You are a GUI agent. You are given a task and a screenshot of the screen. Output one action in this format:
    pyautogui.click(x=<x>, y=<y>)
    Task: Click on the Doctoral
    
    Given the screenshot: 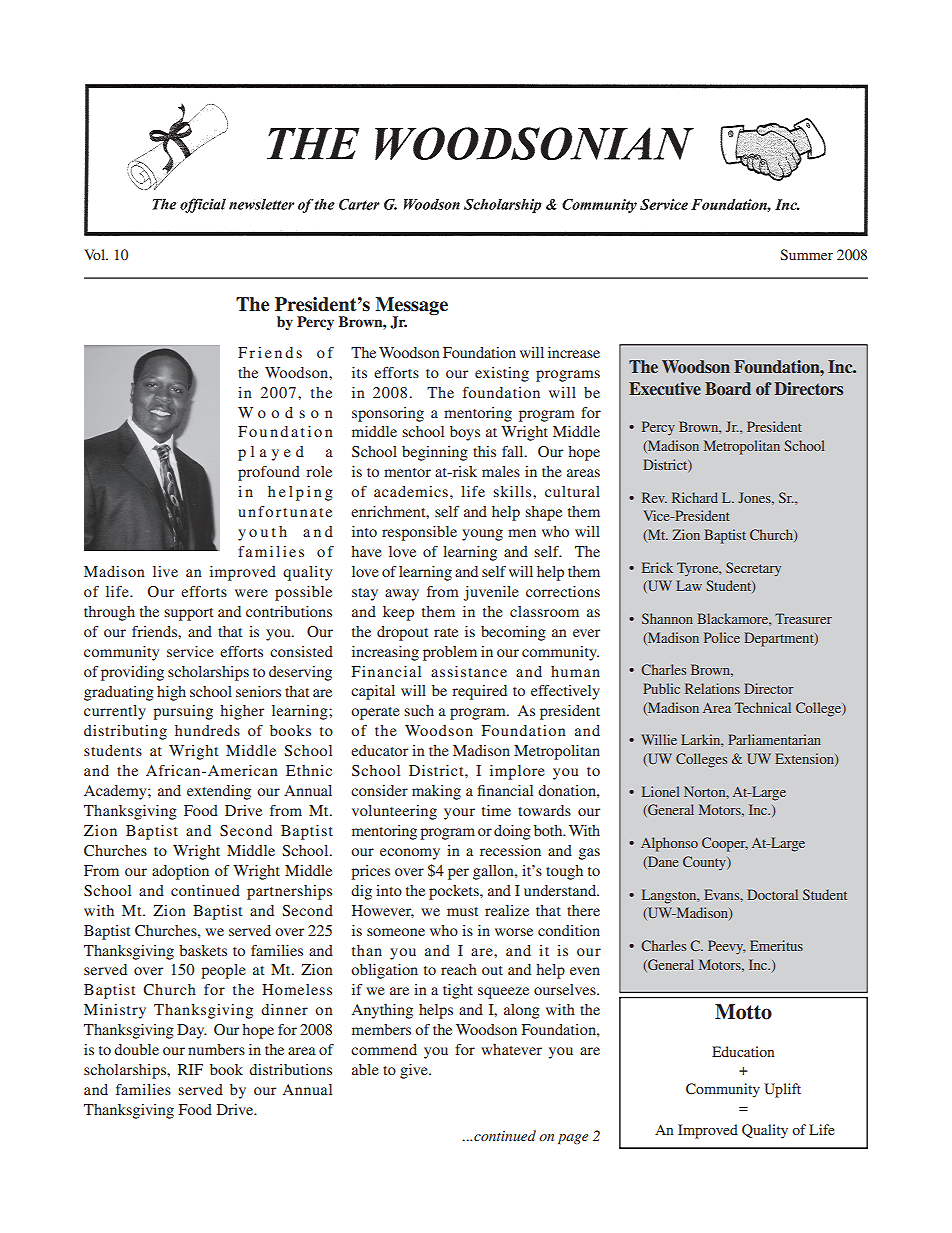 What is the action you would take?
    pyautogui.click(x=772, y=894)
